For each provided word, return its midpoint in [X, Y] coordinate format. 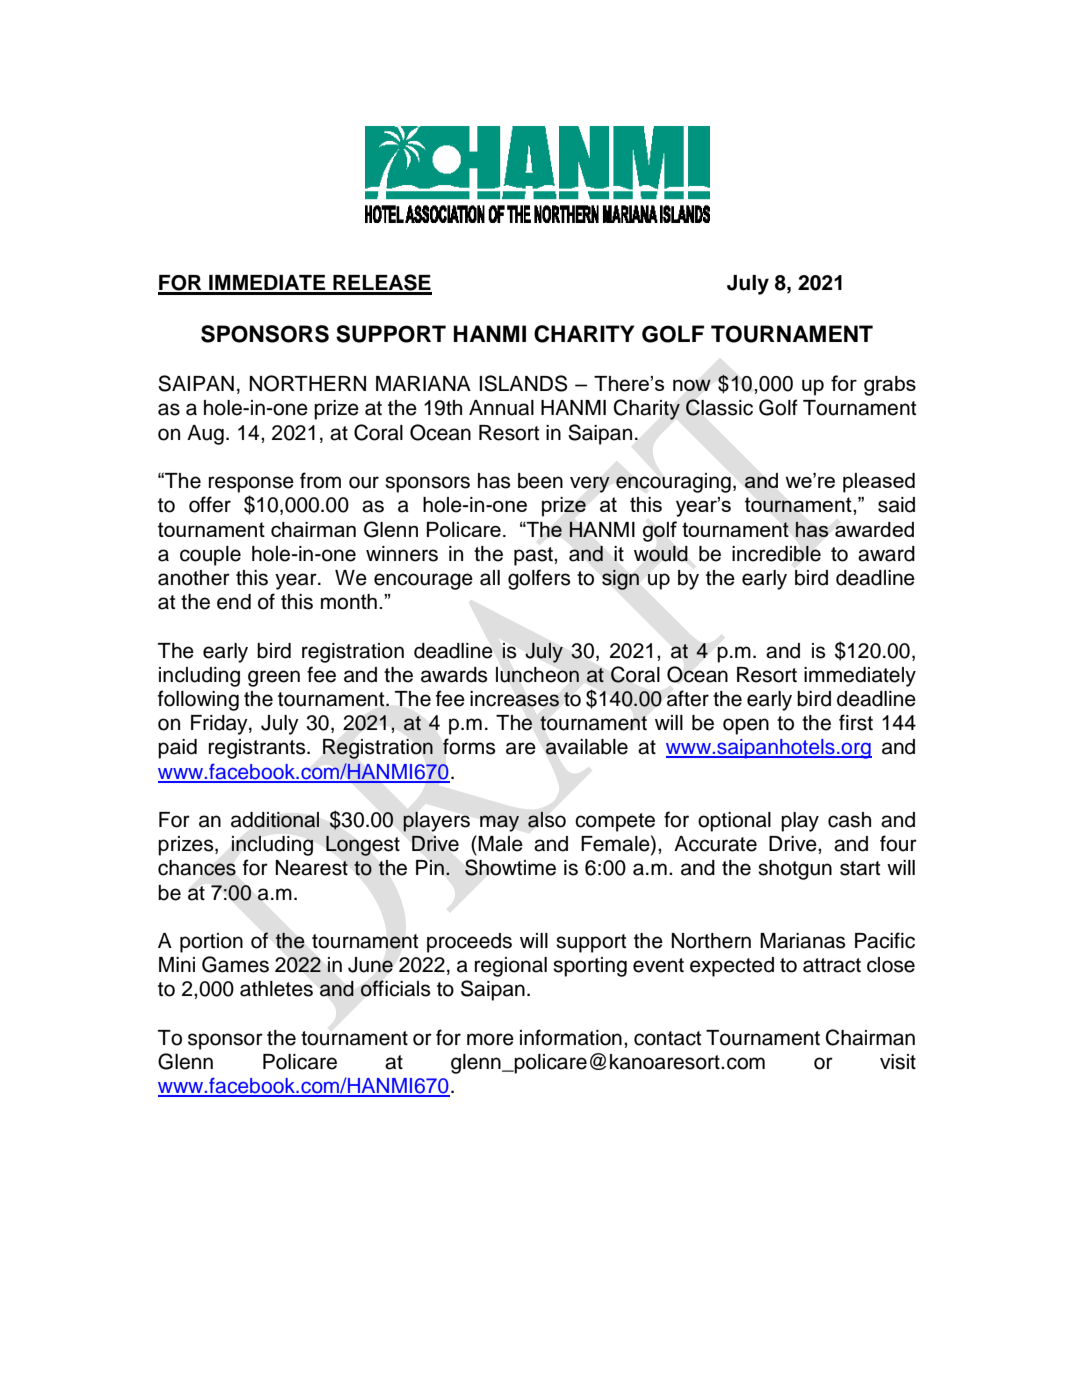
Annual [501, 408]
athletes [276, 989]
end [234, 602]
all [490, 578]
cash [849, 820]
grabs [890, 386]
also [547, 819]
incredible [776, 553]
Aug [205, 435]
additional [275, 820]
